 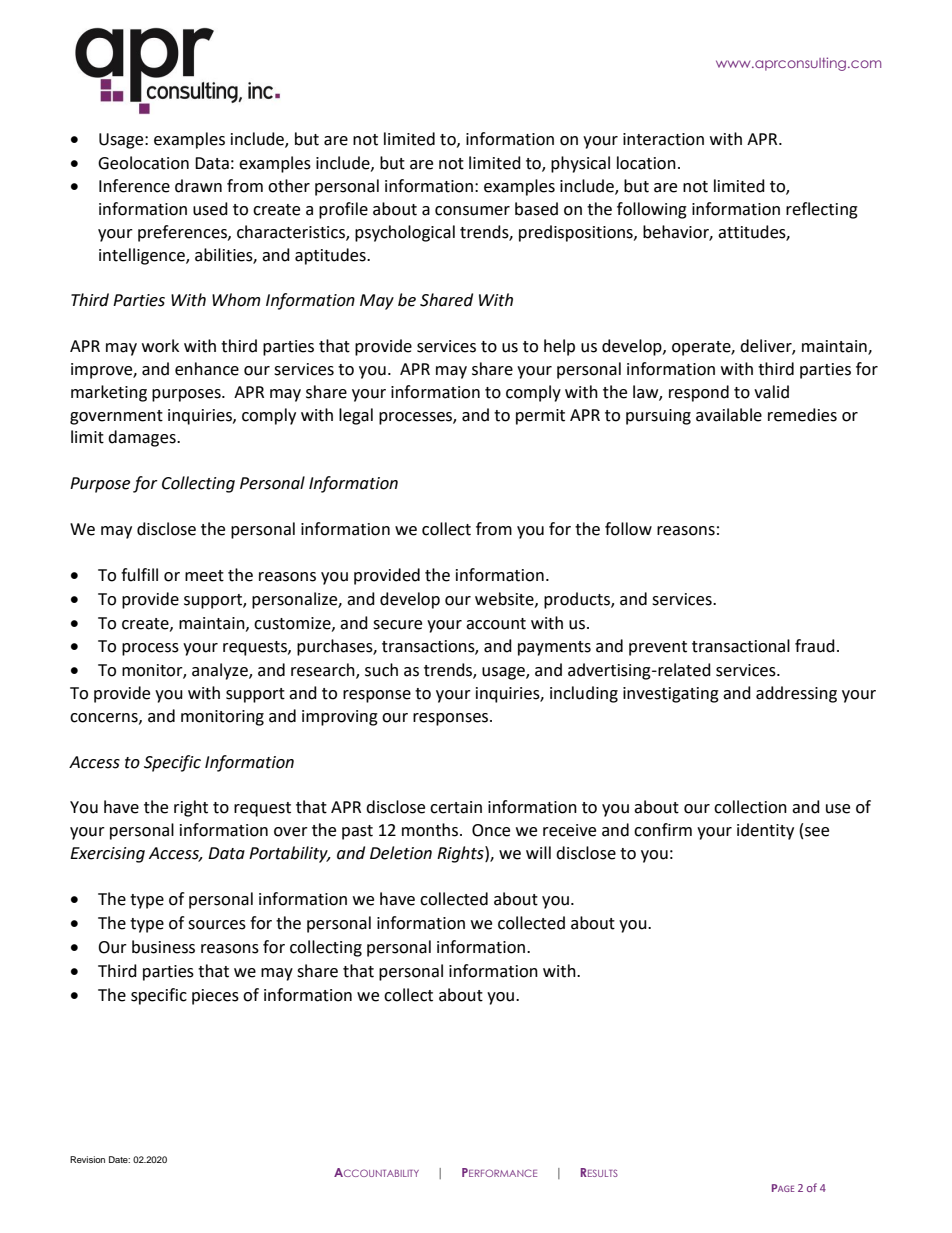 I want to click on consumer, so click(x=472, y=211).
